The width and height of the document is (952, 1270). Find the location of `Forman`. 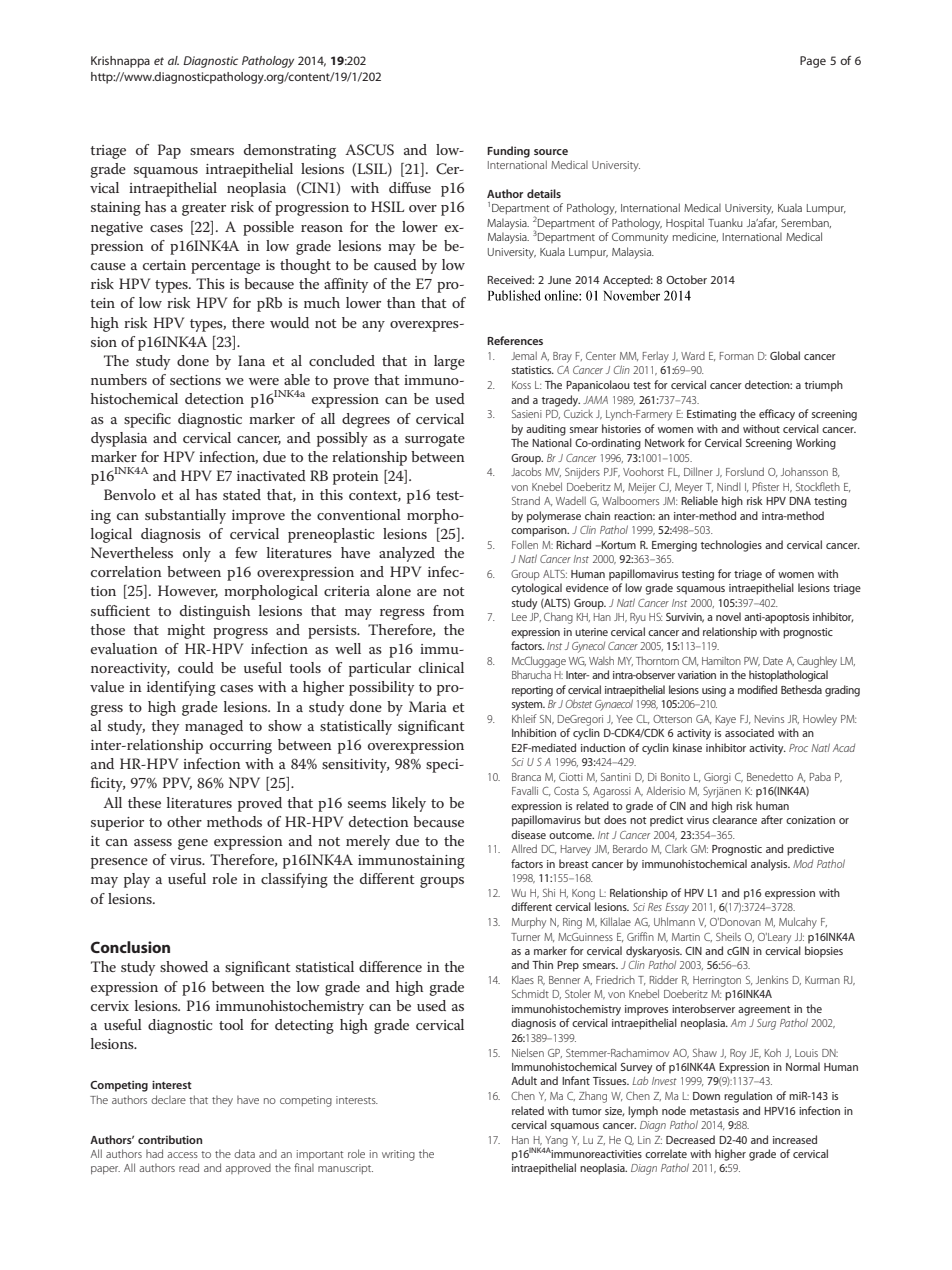

Forman is located at coordinates (737, 356).
